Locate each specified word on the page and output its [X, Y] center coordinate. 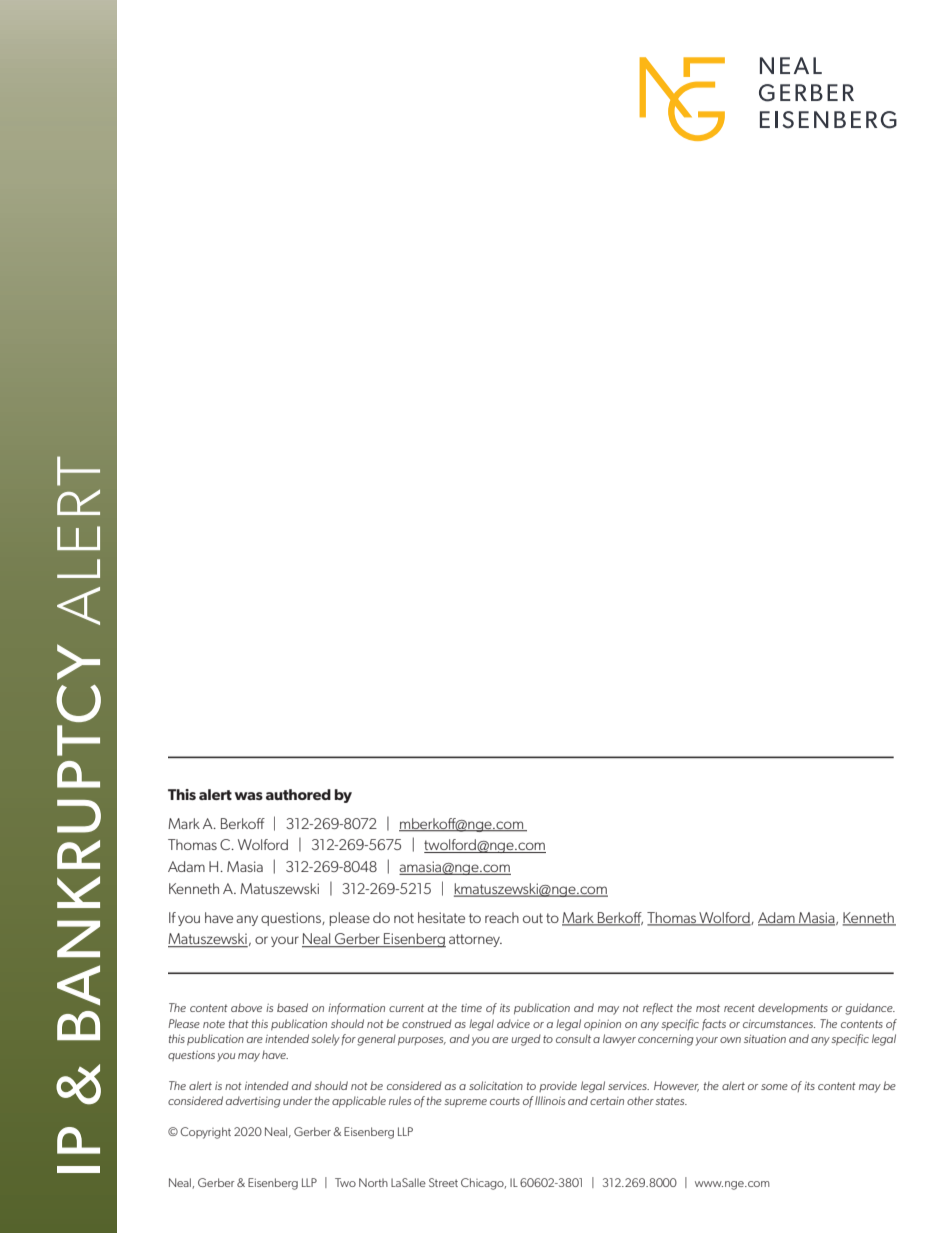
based [292, 1007]
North [373, 1182]
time [471, 1008]
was [249, 796]
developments [793, 1008]
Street [443, 1182]
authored [298, 794]
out [533, 918]
